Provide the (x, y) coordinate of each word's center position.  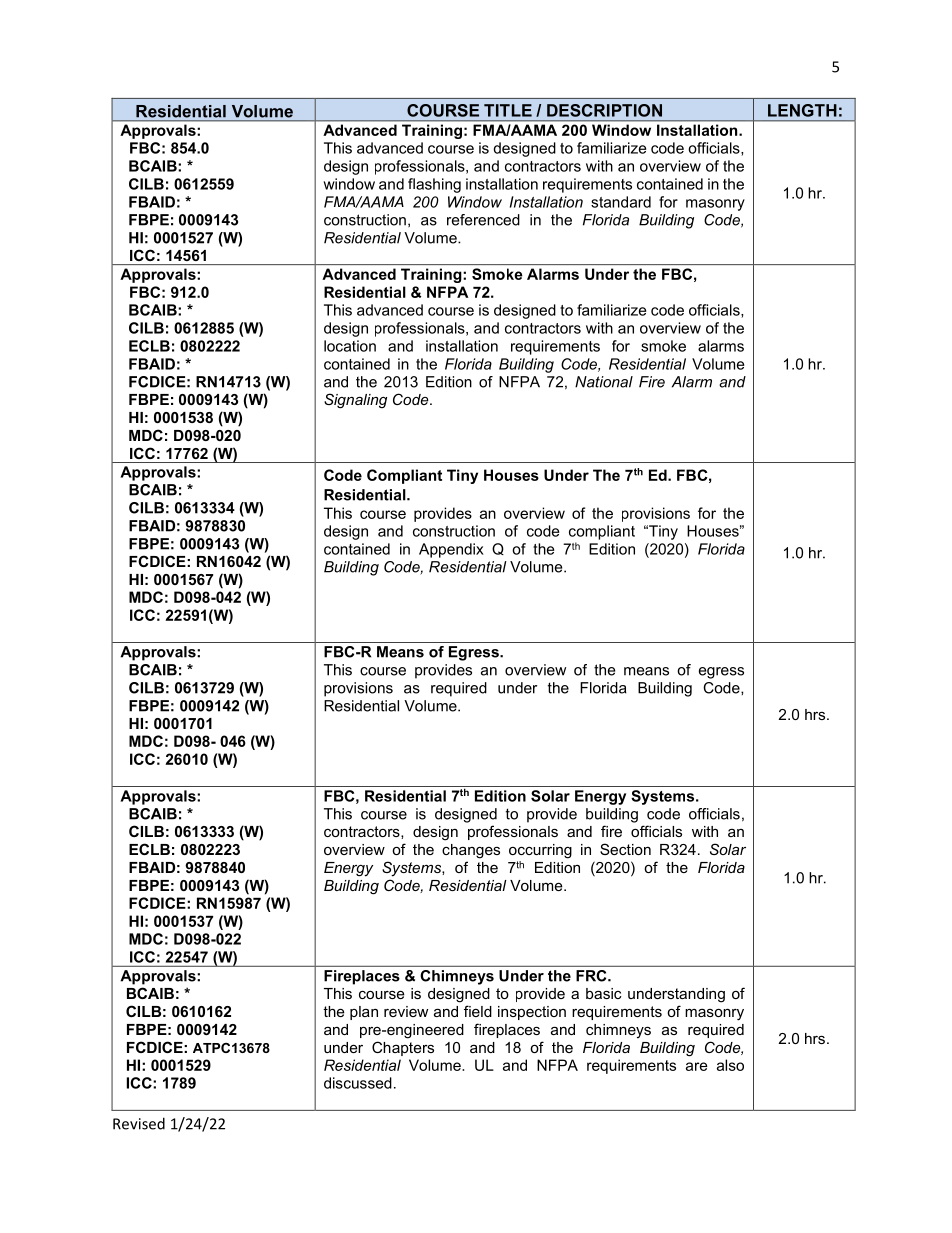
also (730, 1065)
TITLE (508, 110)
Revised (139, 1123)
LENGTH (802, 110)
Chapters (403, 1048)
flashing (434, 185)
